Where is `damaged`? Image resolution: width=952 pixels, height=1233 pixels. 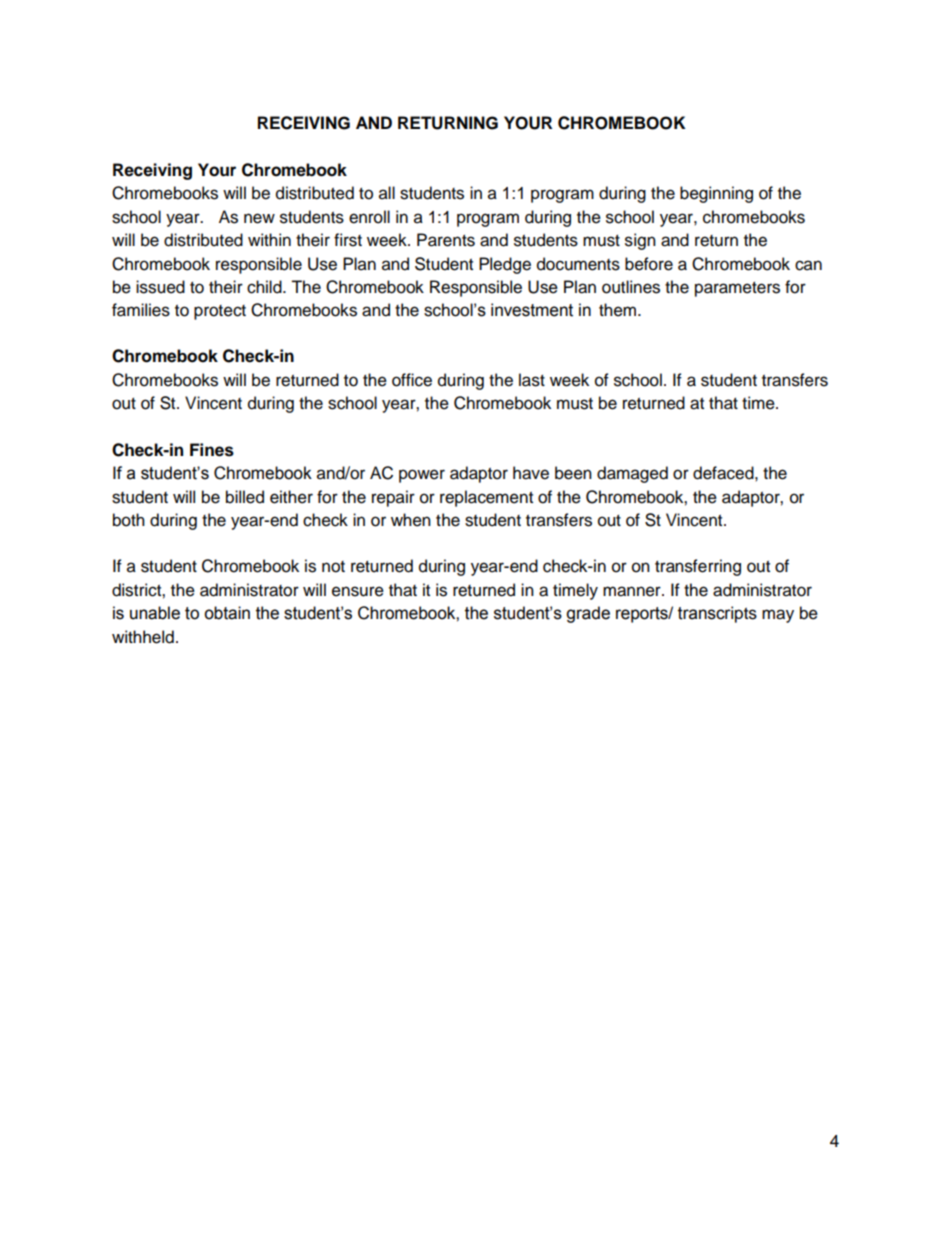
damaged is located at coordinates (632, 474).
